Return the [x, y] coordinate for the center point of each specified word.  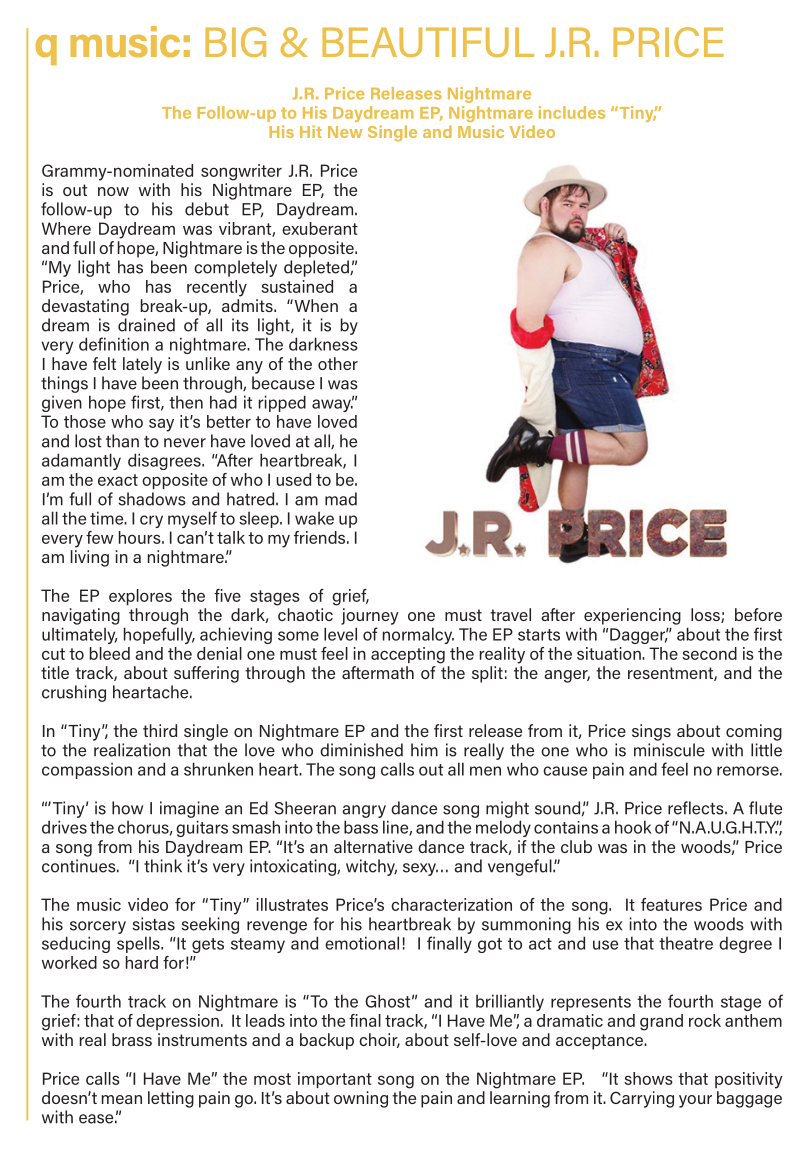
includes [572, 112]
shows [648, 1078]
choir [379, 1040]
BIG [235, 42]
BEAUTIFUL [428, 42]
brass [132, 1039]
